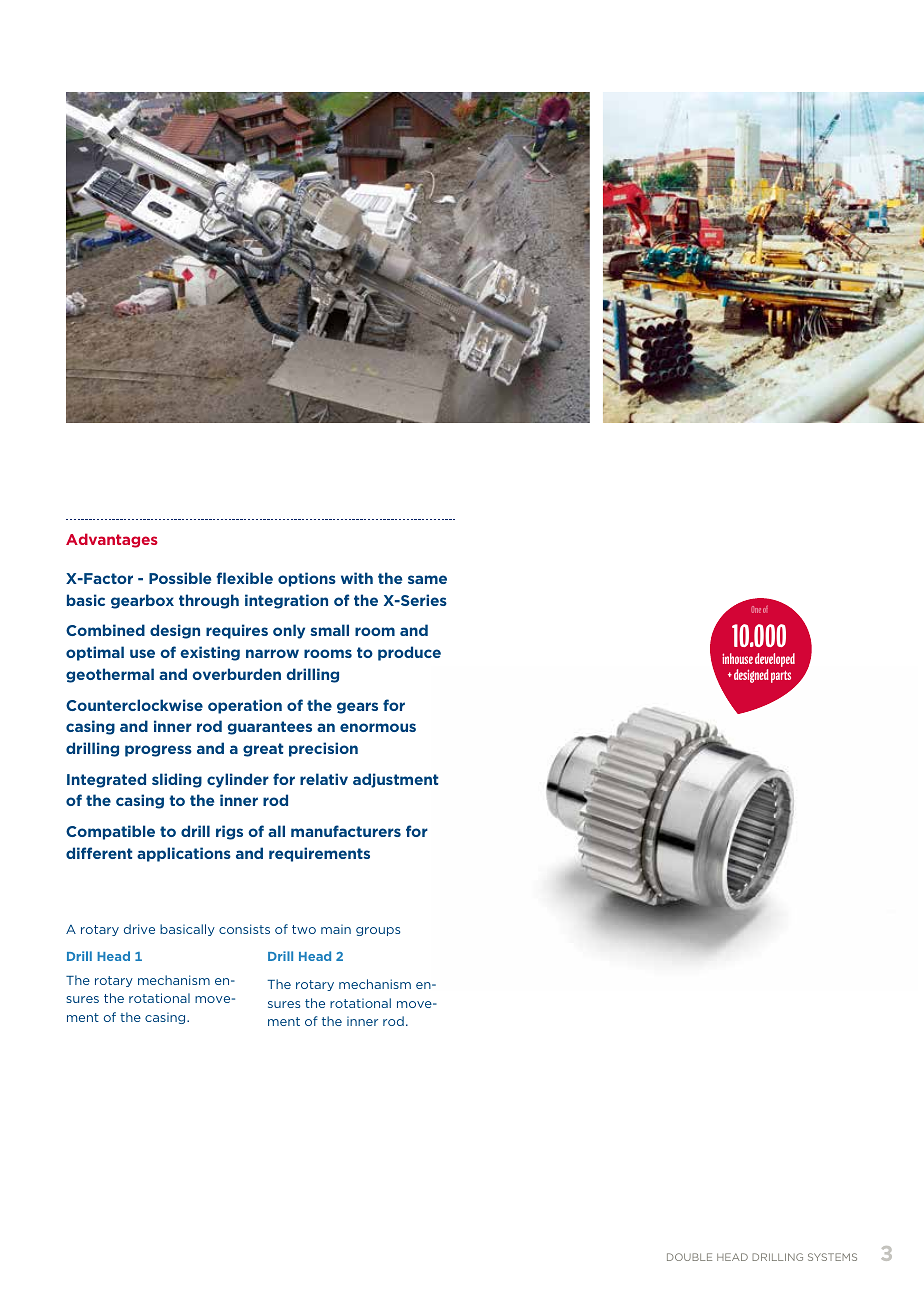  I want to click on SYSTEMS, so click(832, 1257).
